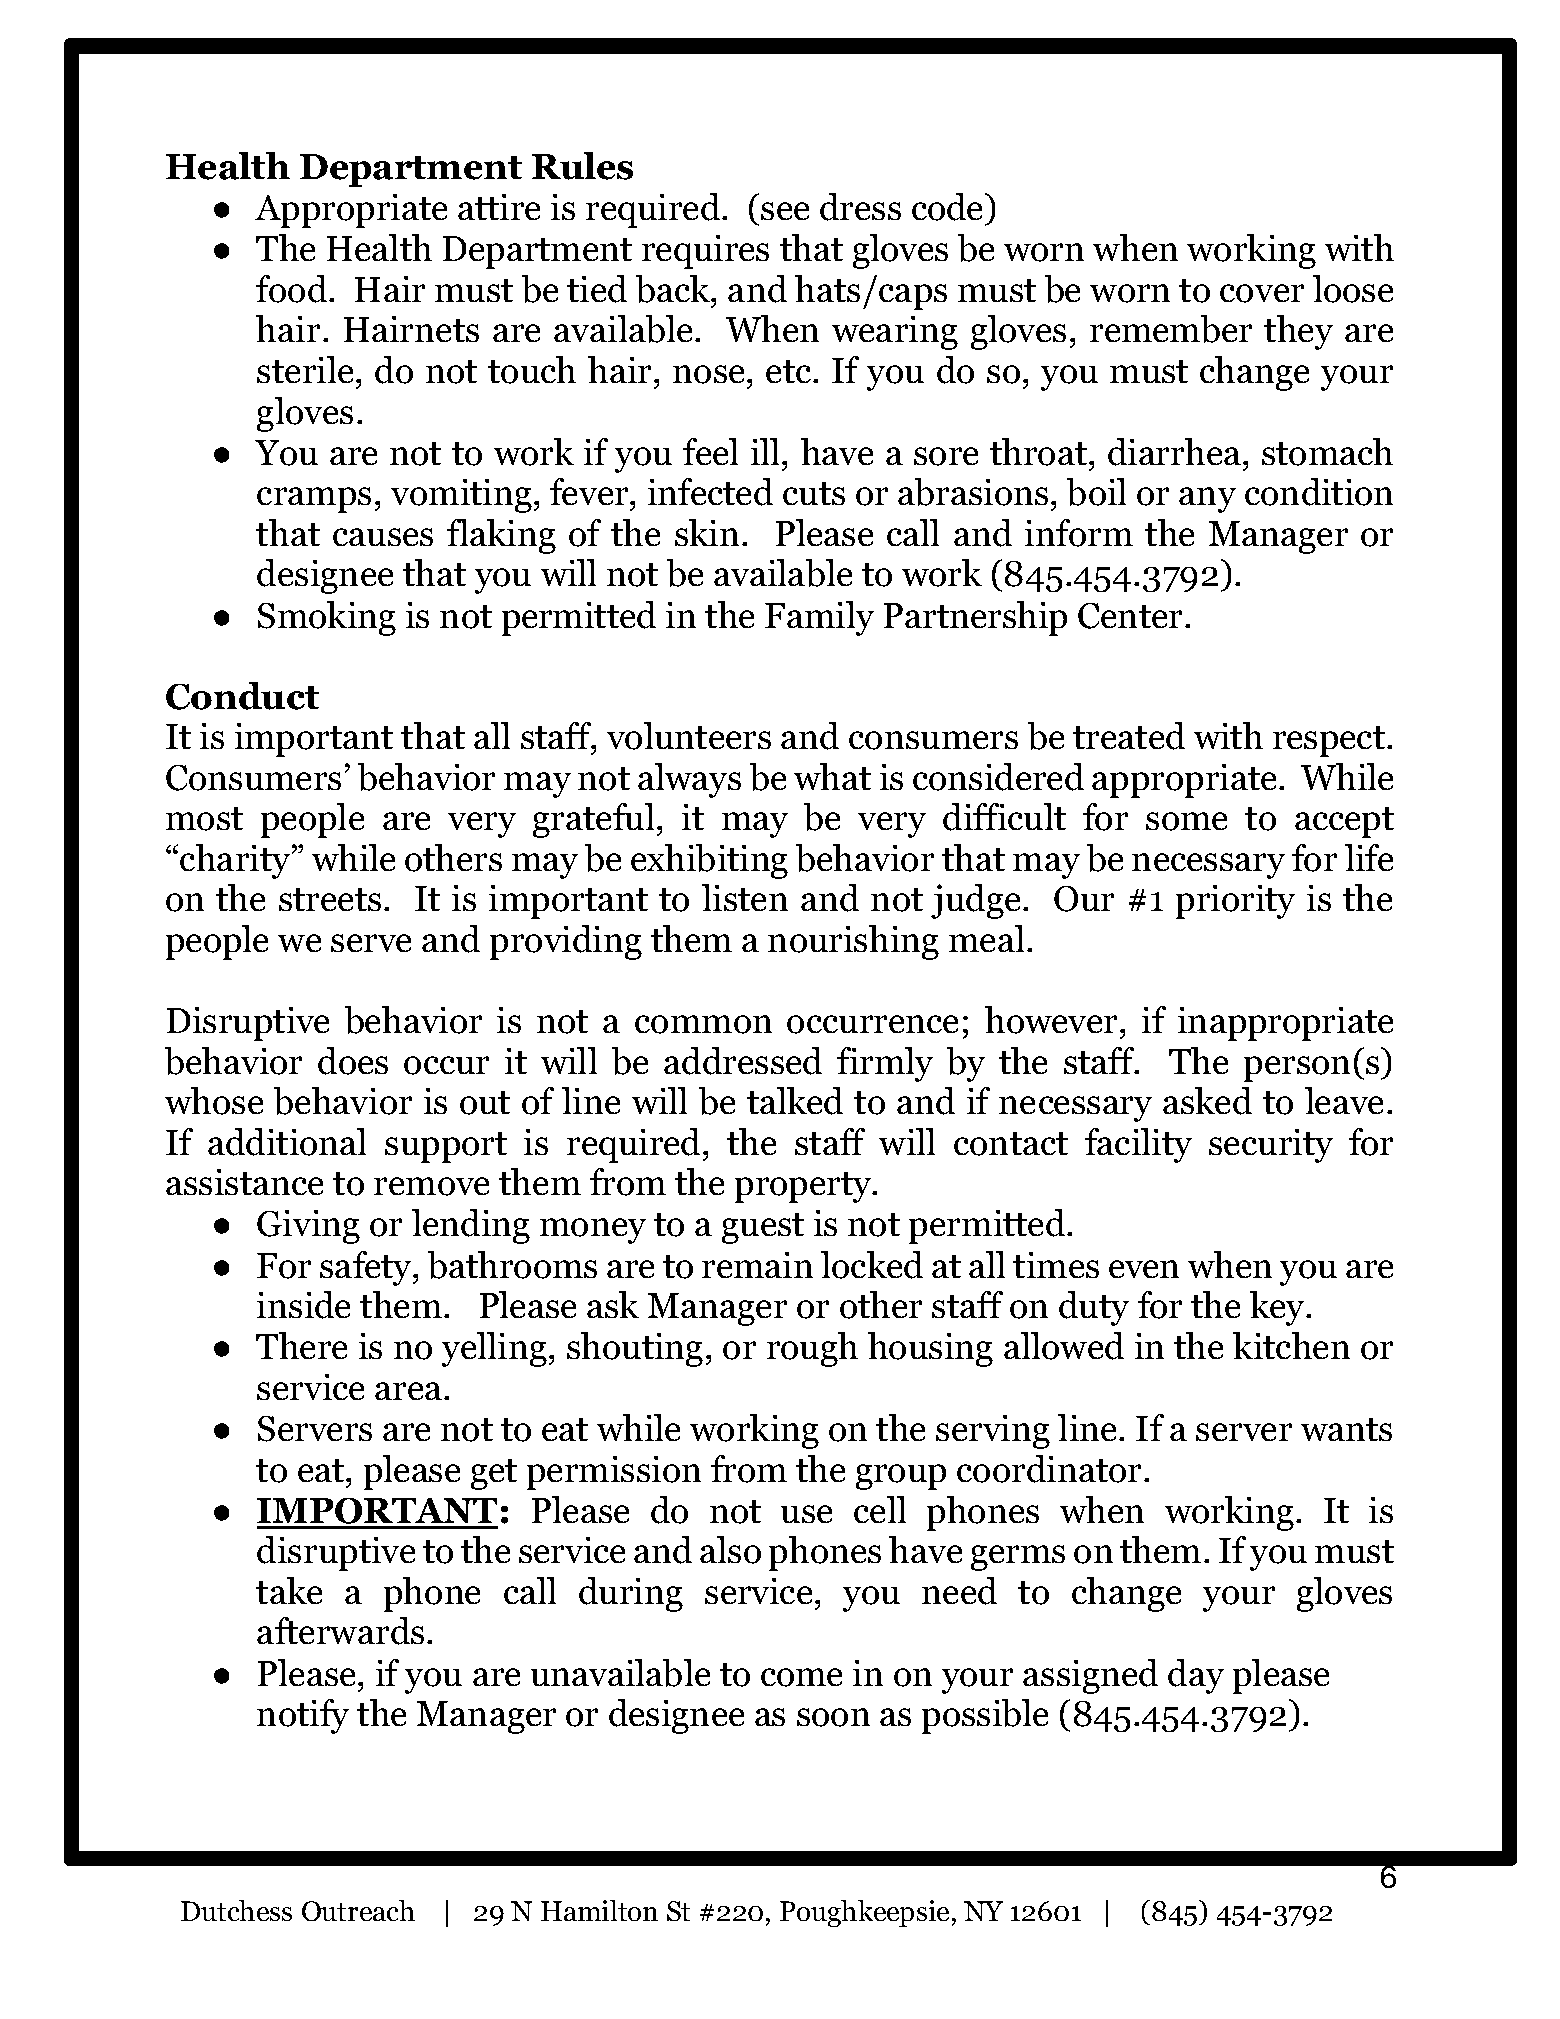  I want to click on some, so click(1186, 821).
